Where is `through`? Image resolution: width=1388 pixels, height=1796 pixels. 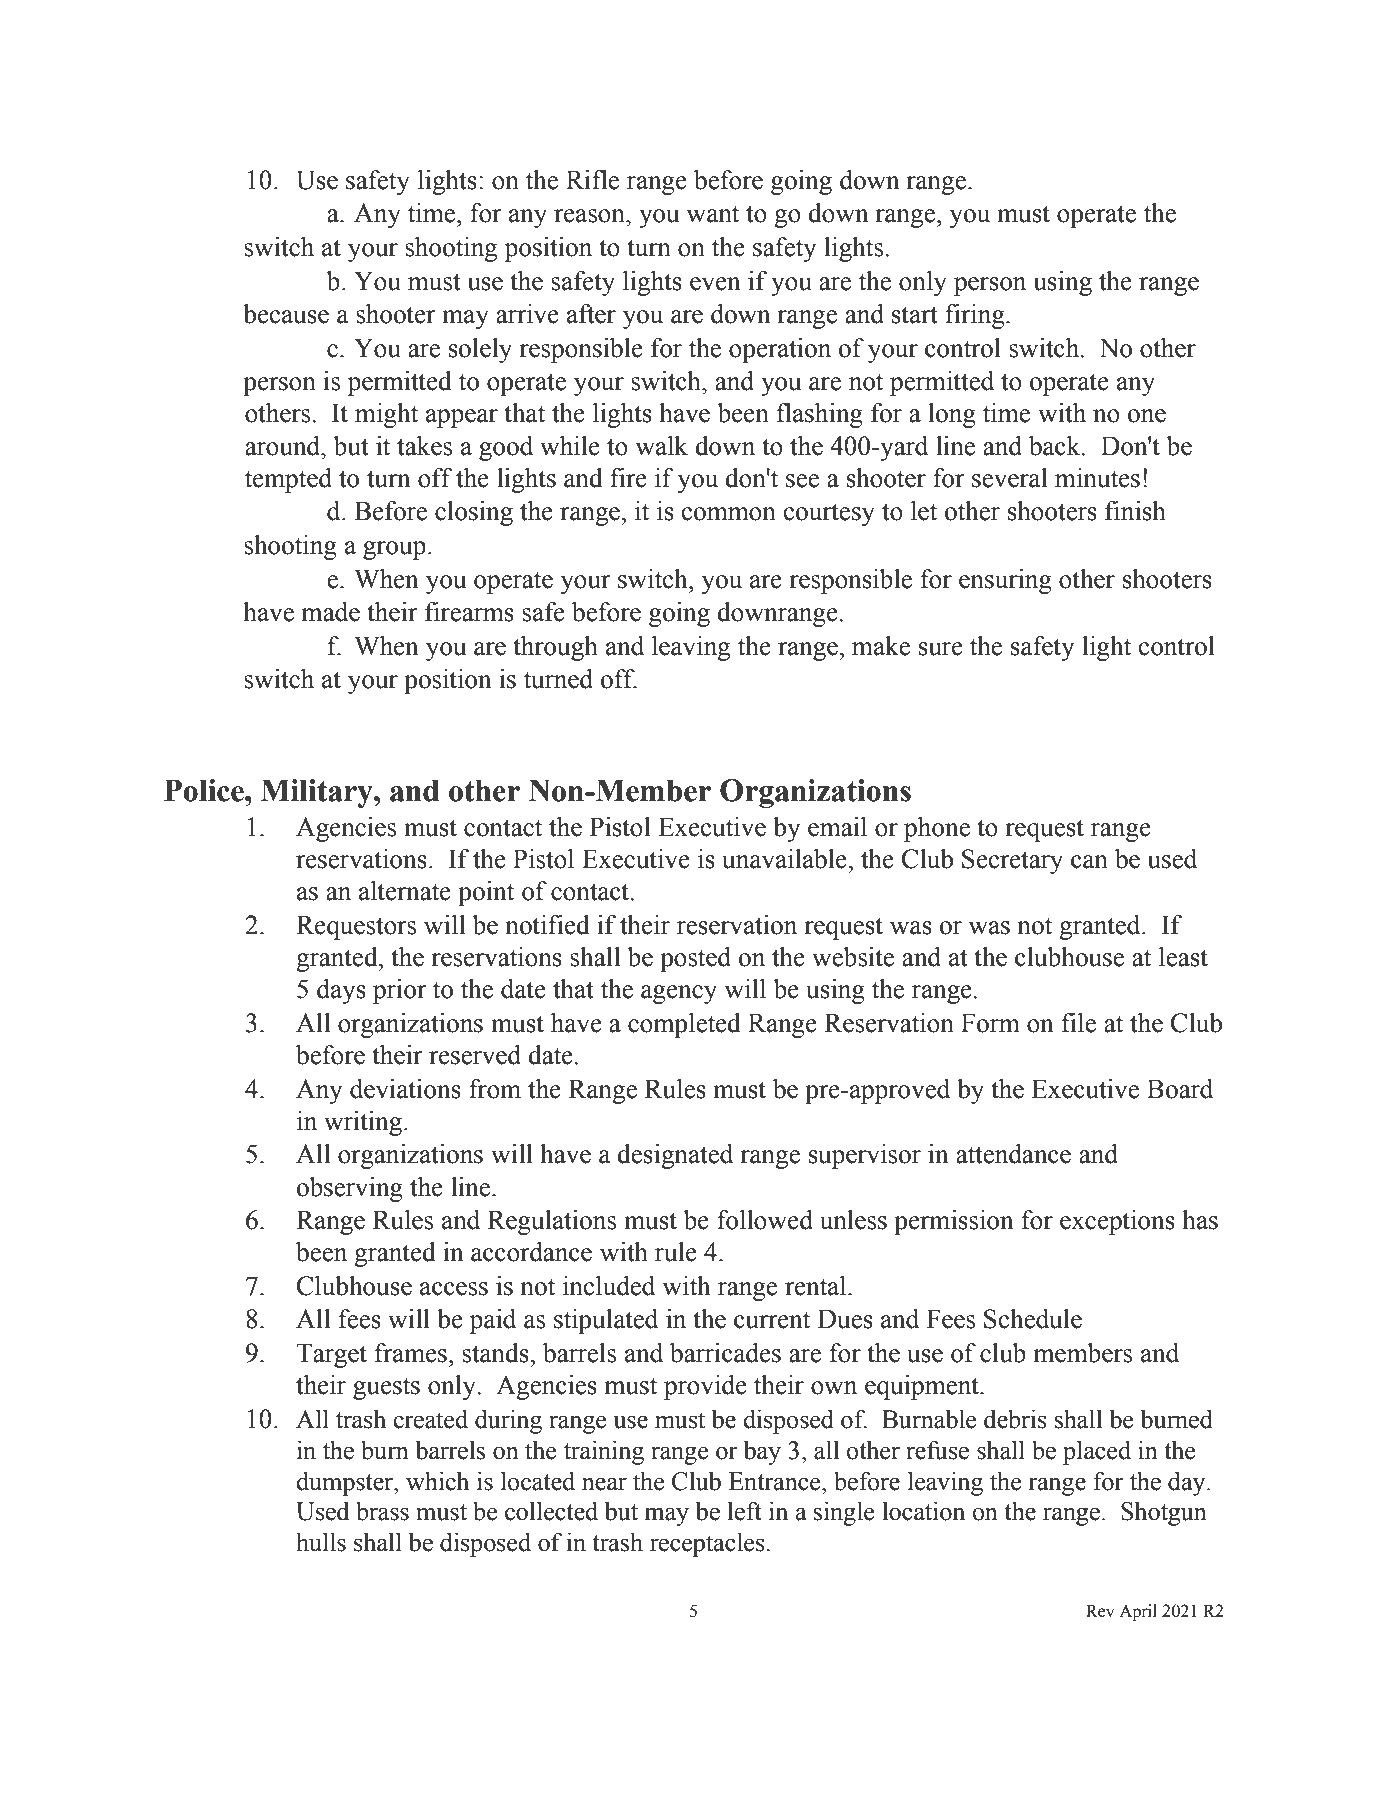 through is located at coordinates (555, 648).
